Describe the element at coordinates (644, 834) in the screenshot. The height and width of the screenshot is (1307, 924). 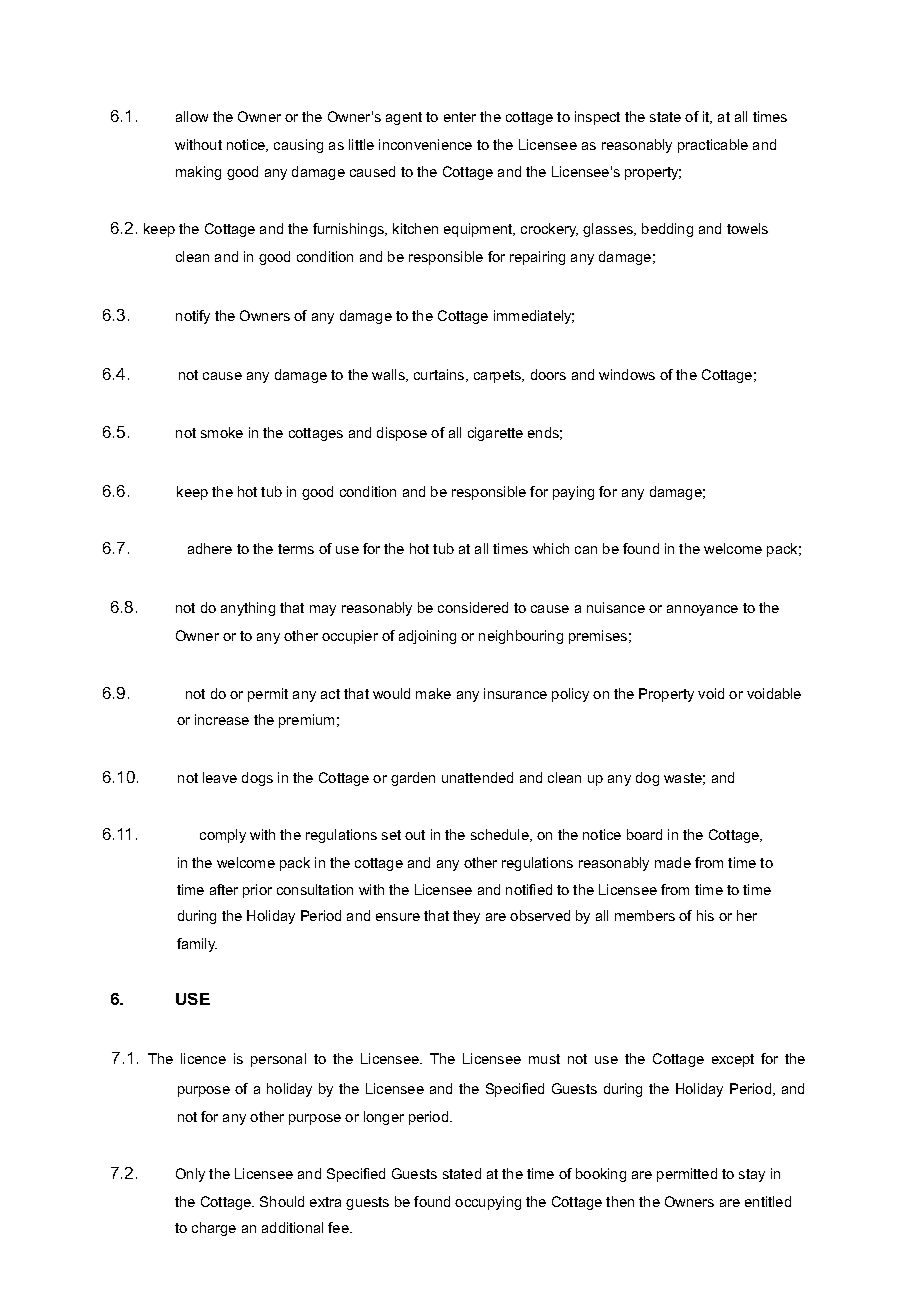
I see `board` at that location.
